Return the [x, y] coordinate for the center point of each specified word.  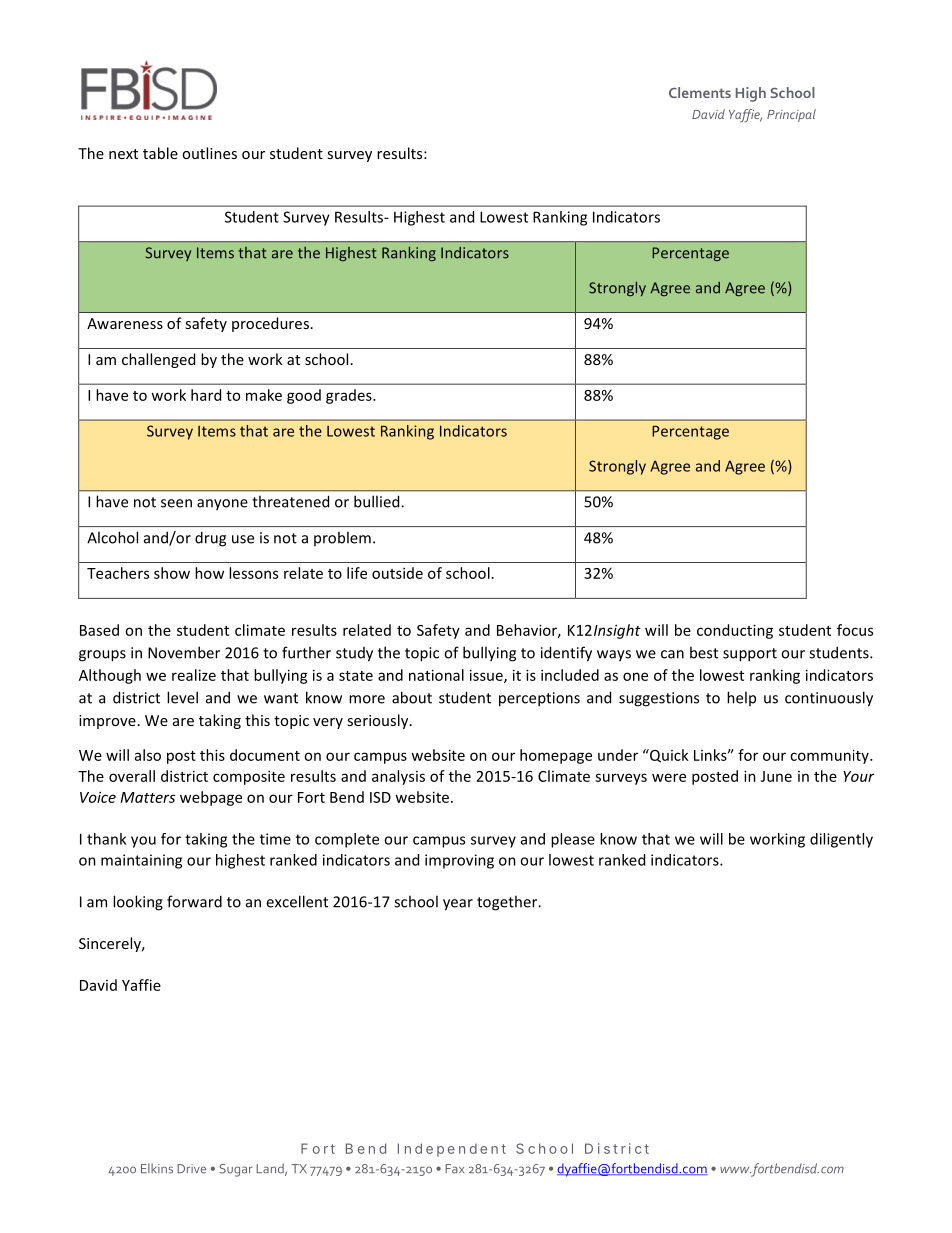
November [184, 652]
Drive [191, 1169]
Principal [791, 115]
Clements [700, 92]
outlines [209, 153]
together [508, 903]
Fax [454, 1169]
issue [487, 676]
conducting [735, 631]
